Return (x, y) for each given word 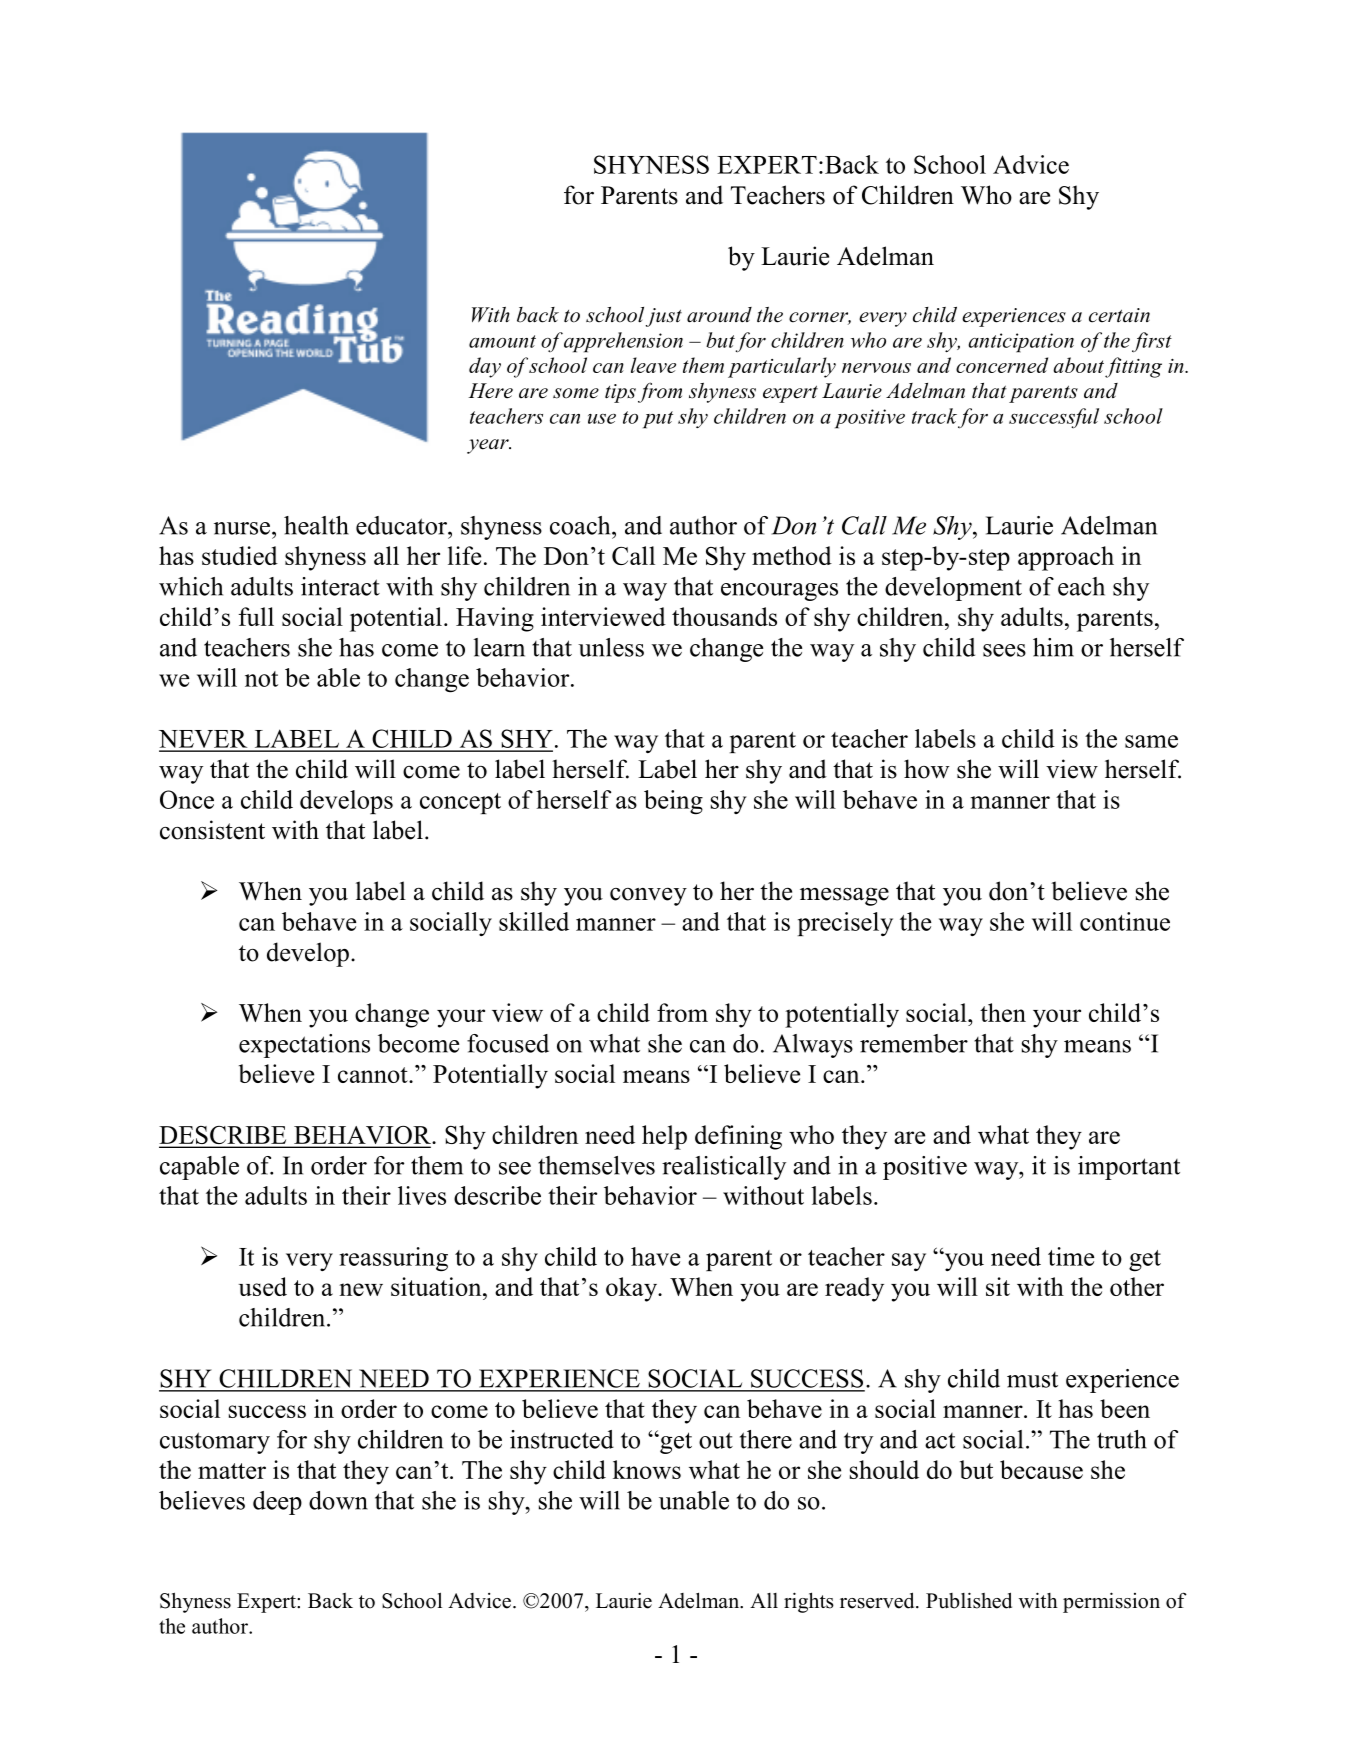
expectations (304, 1046)
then (1003, 1012)
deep (277, 1503)
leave (653, 365)
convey (648, 897)
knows (647, 1469)
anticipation (1021, 343)
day (485, 367)
